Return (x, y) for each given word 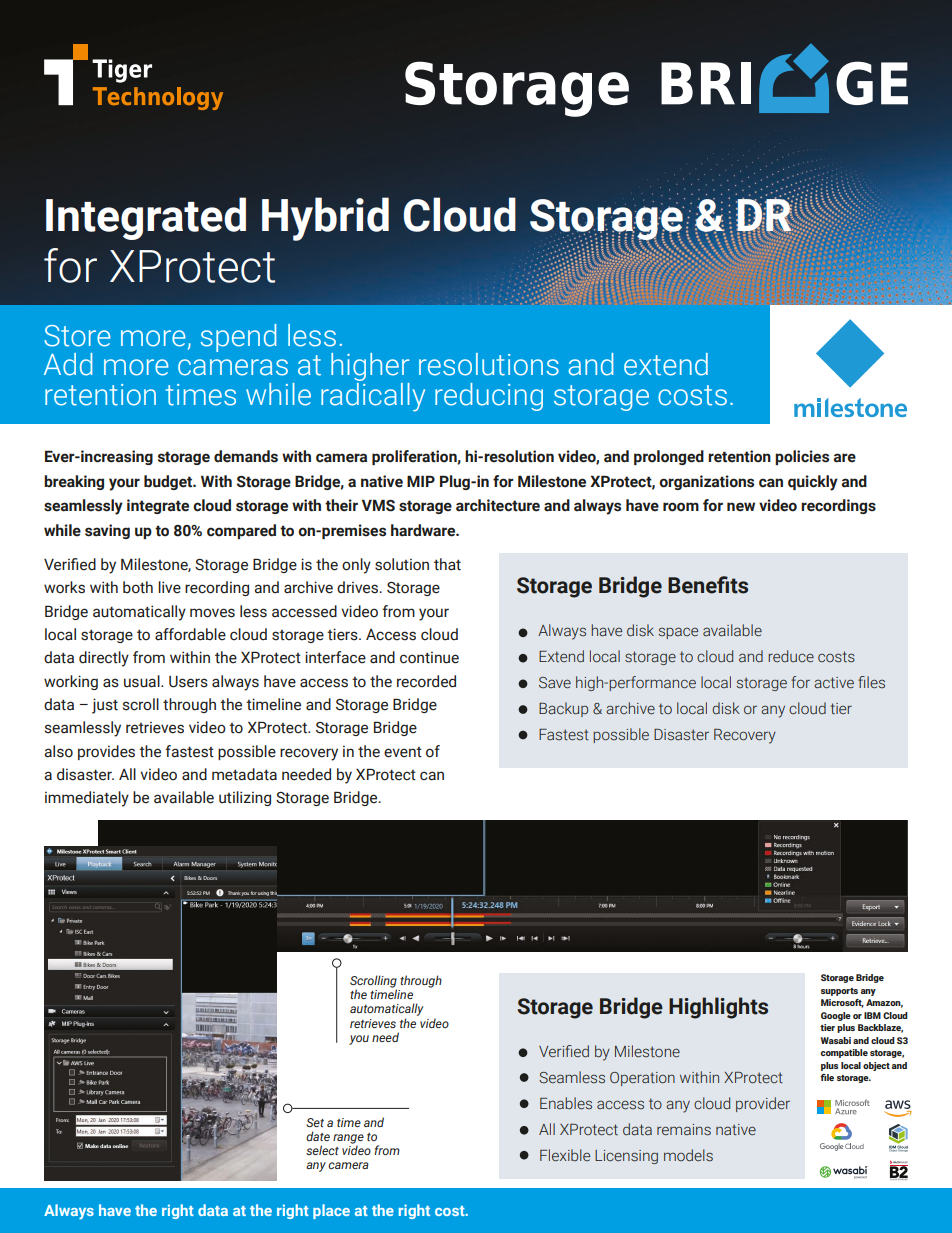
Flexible (565, 1155)
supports (839, 992)
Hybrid (325, 219)
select (322, 1150)
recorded (426, 681)
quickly (813, 483)
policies (802, 457)
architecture (498, 505)
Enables (566, 1103)
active (834, 683)
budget (169, 482)
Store (77, 336)
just (105, 706)
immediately (87, 799)
